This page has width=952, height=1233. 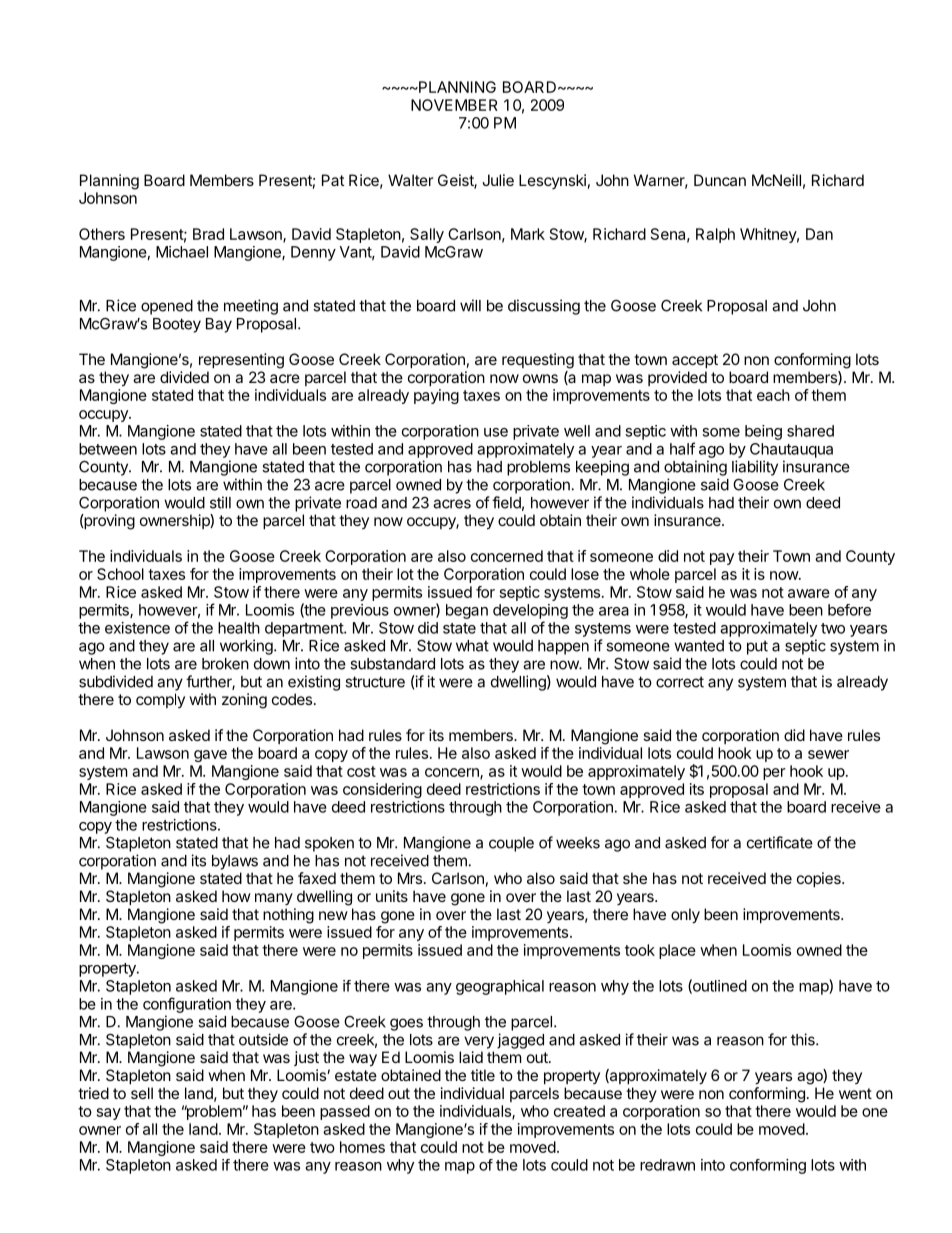 I want to click on redrawn, so click(x=667, y=1165).
